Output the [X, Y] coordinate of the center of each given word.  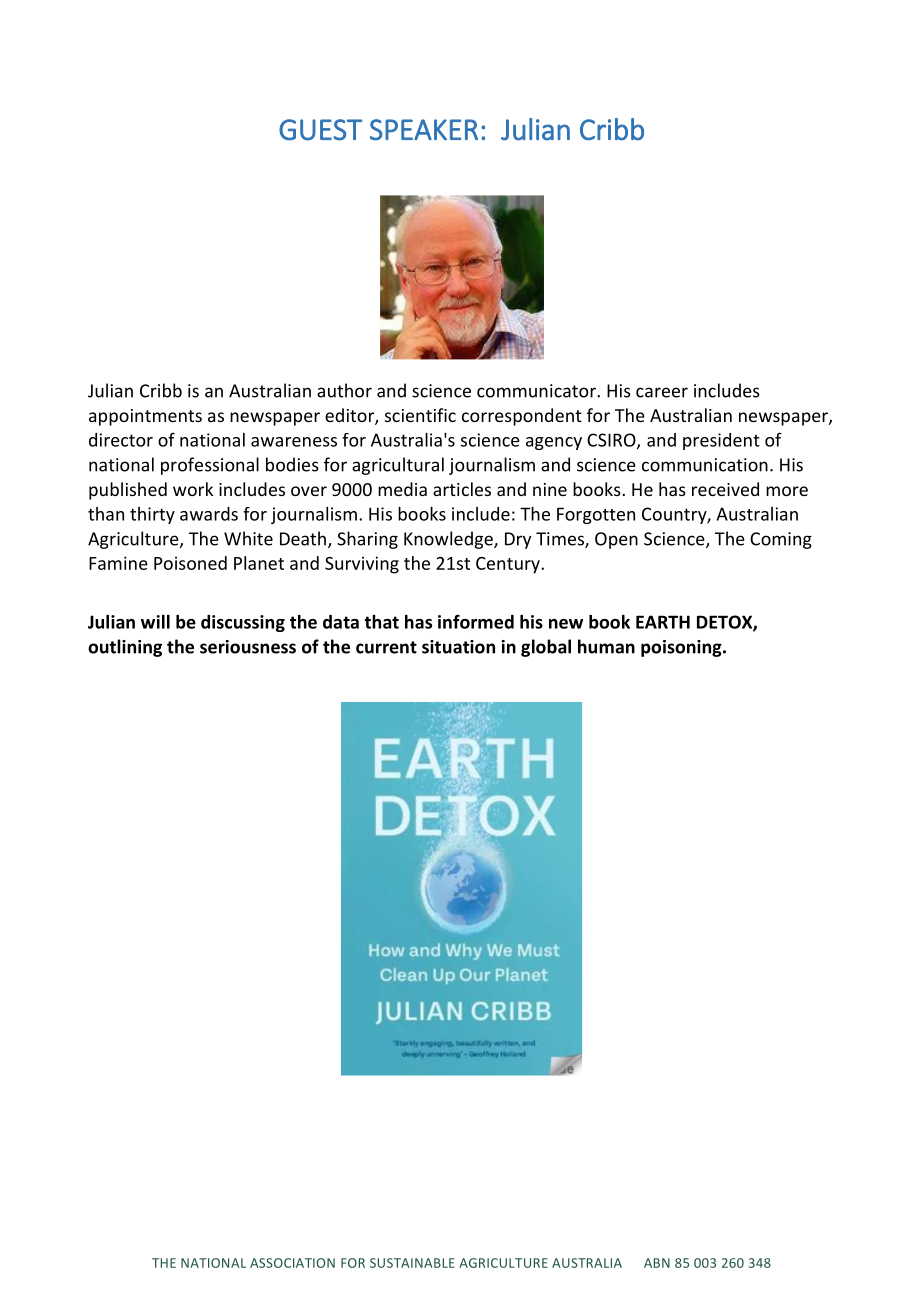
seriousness [248, 647]
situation [458, 647]
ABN [657, 1263]
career [662, 392]
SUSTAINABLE [412, 1263]
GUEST [320, 130]
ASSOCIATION [292, 1263]
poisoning [682, 648]
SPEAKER [424, 130]
